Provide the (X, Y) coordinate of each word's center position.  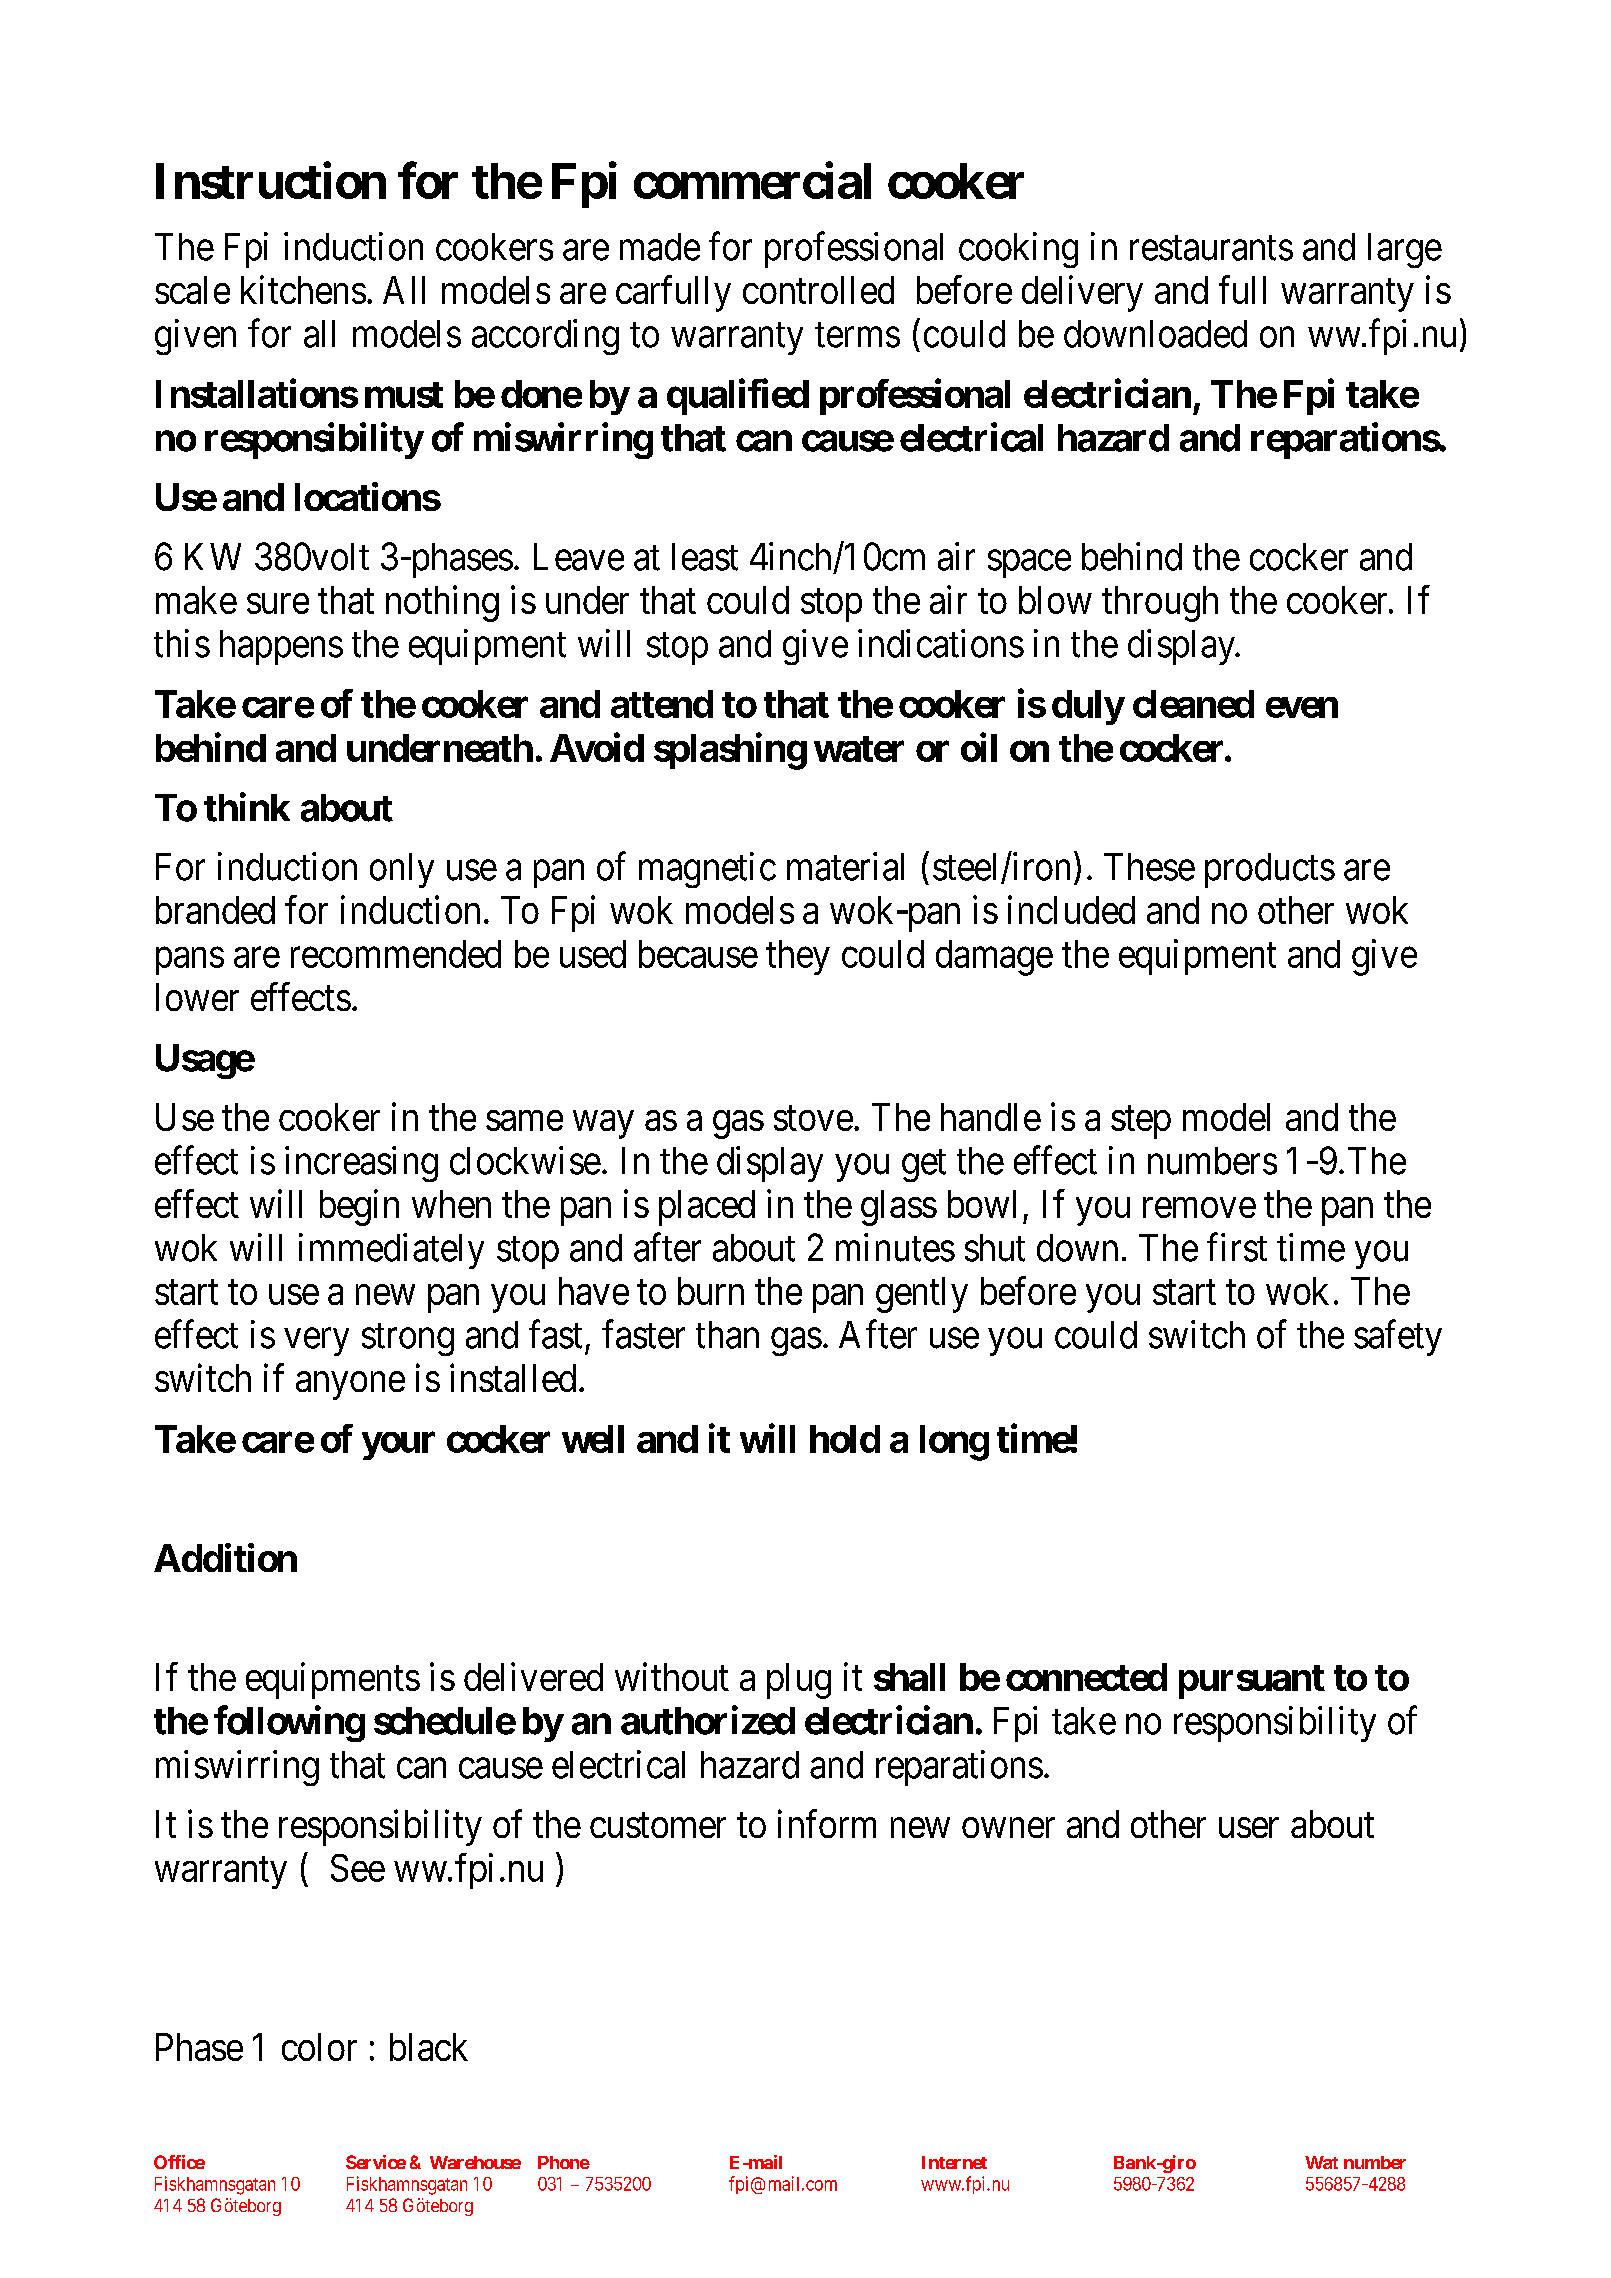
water (859, 749)
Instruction (271, 180)
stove (813, 1118)
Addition (225, 1557)
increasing (361, 1164)
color (319, 2047)
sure (278, 604)
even (1302, 707)
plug (799, 1681)
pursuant (1252, 1682)
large (1405, 250)
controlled (818, 290)
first (1237, 1247)
